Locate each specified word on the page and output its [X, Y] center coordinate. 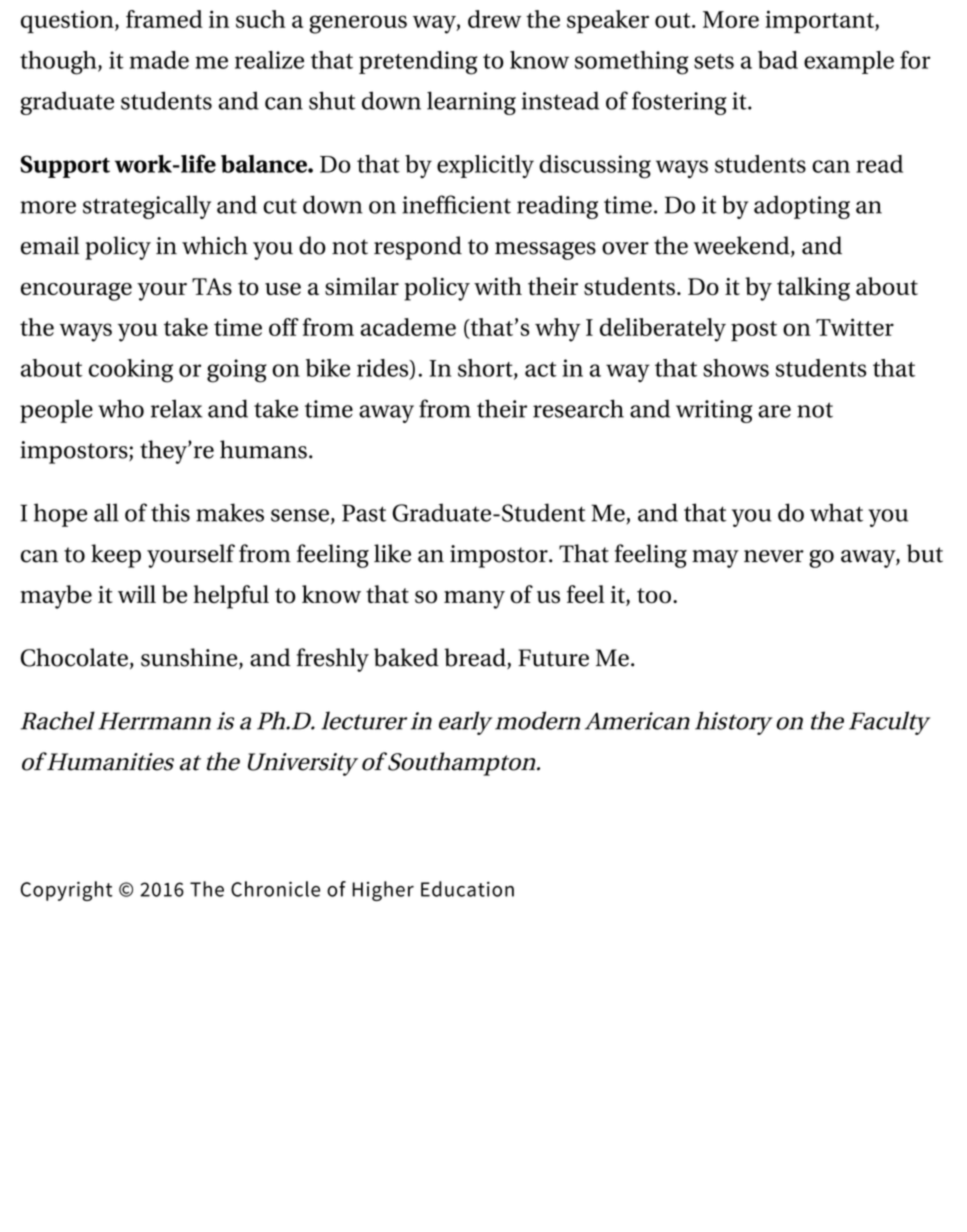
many [474, 600]
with [498, 286]
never [774, 556]
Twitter [855, 327]
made [159, 60]
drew [494, 19]
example [849, 62]
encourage [76, 292]
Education [467, 889]
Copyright [66, 891]
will [137, 594]
